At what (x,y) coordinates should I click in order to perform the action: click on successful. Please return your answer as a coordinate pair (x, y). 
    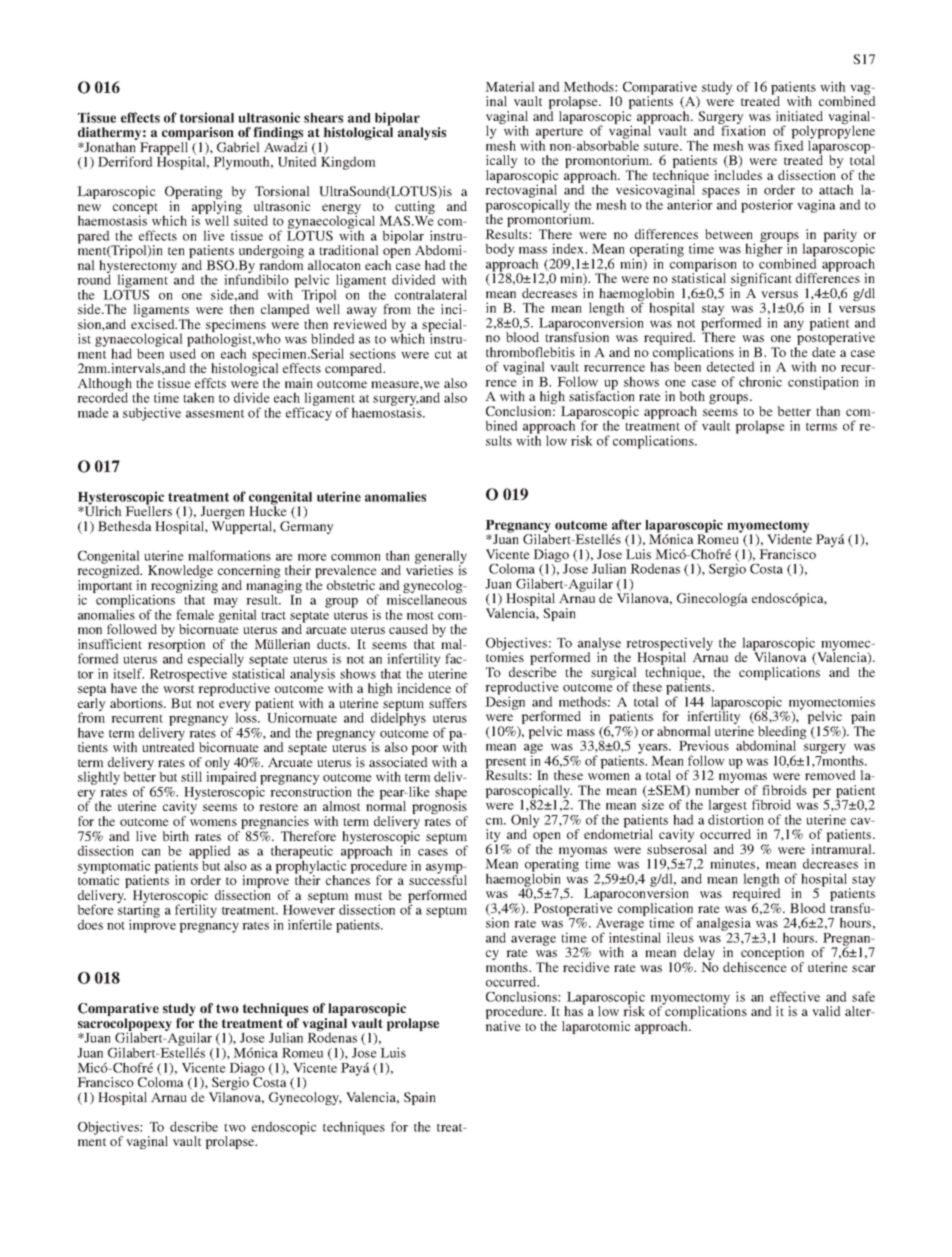
    Looking at the image, I should click on (438, 879).
